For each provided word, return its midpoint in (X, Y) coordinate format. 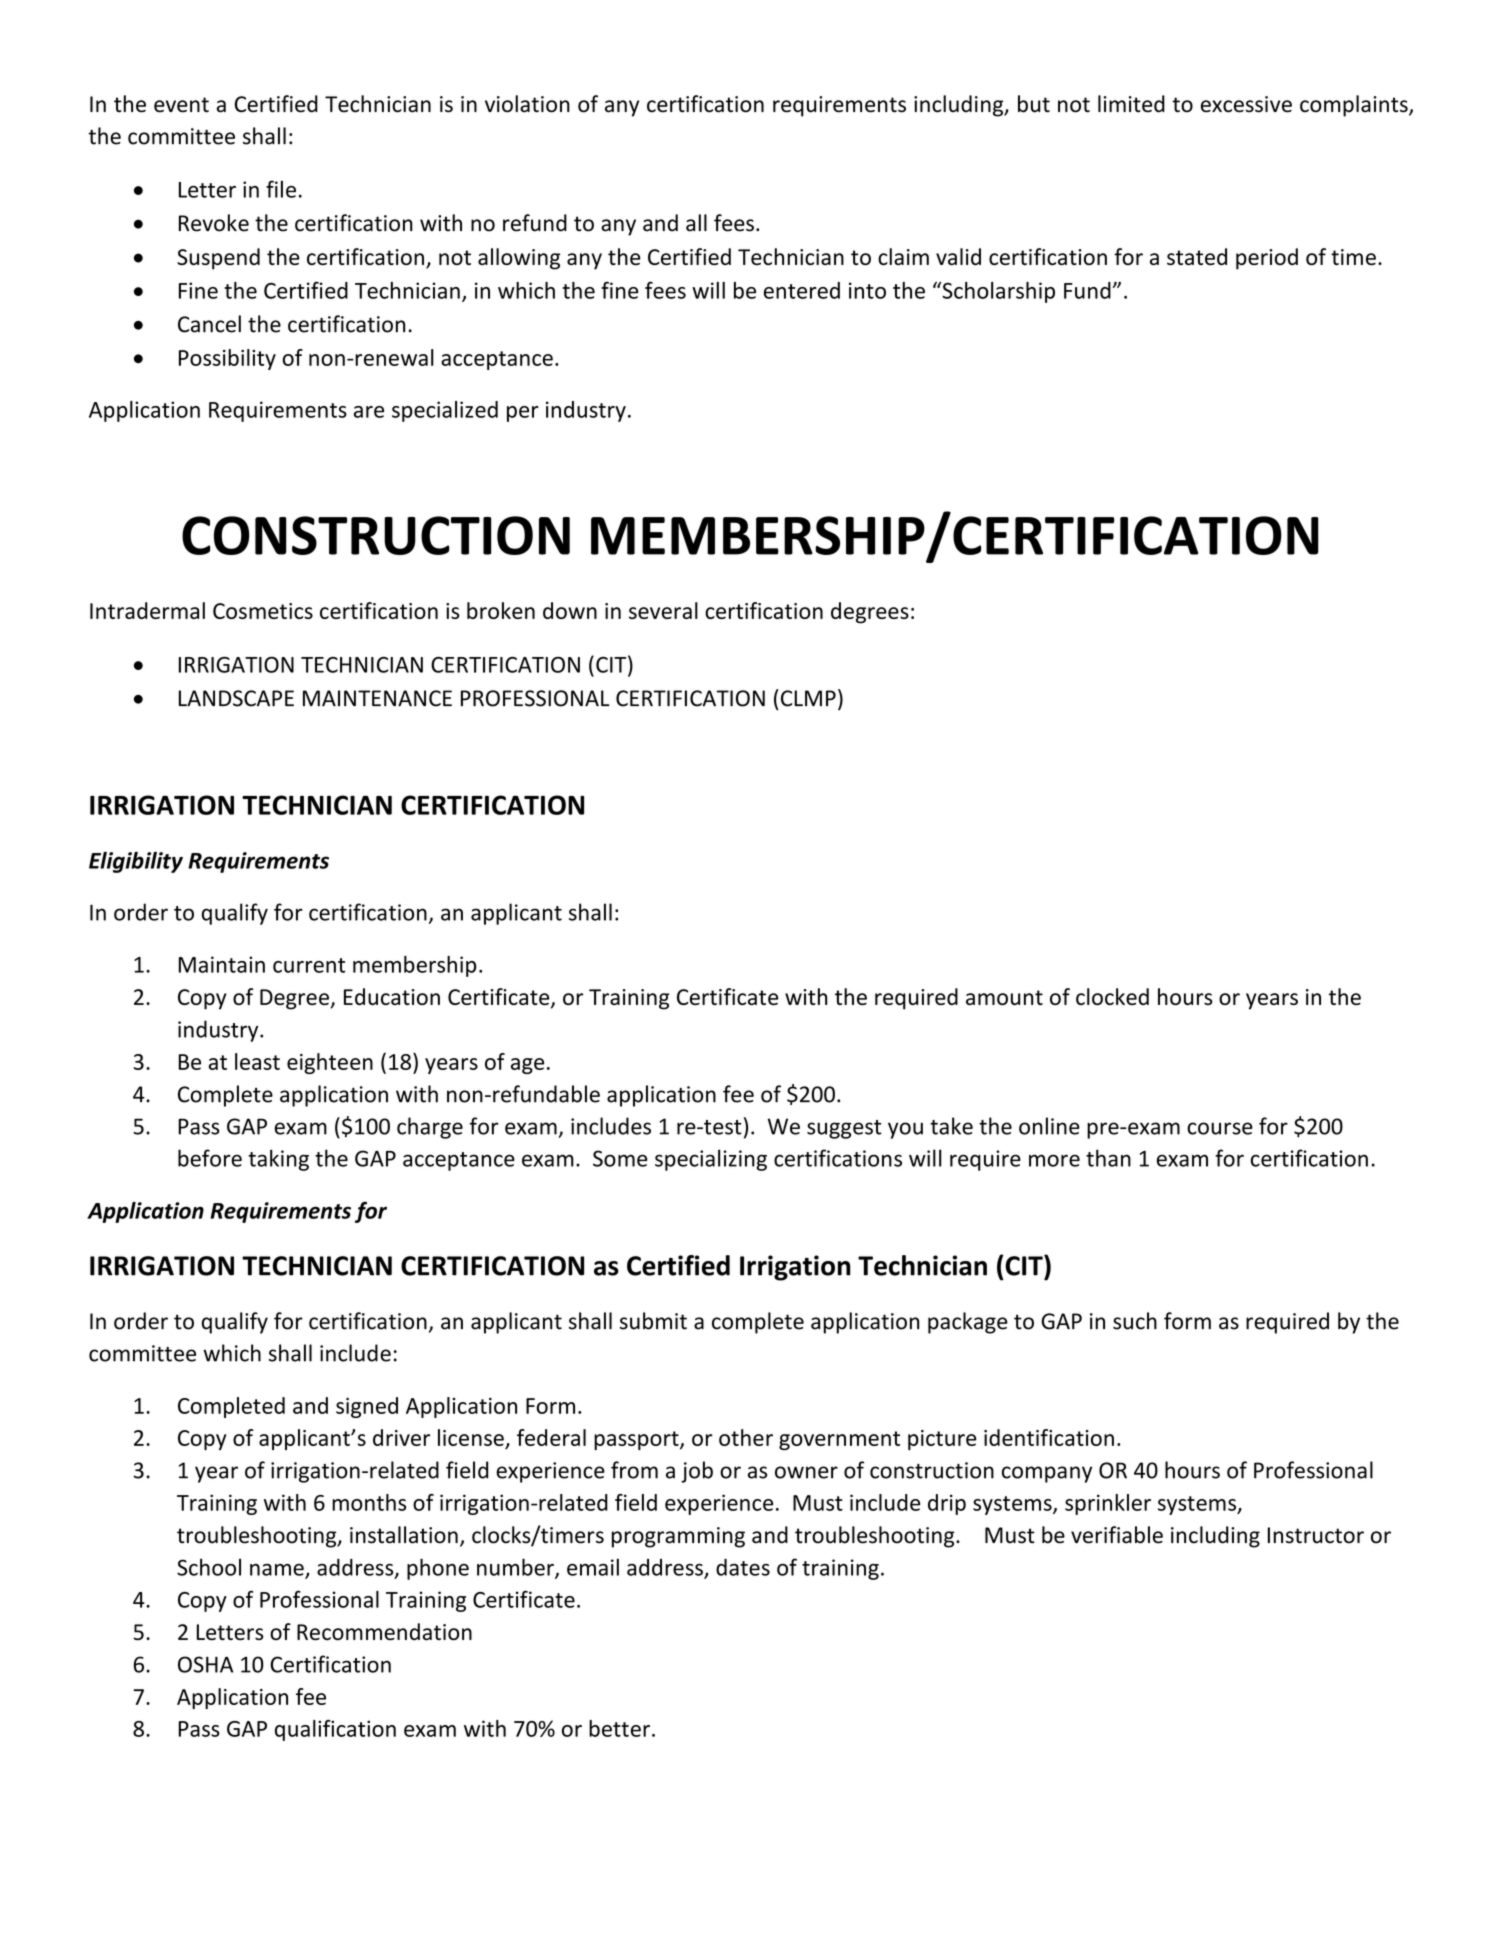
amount (1004, 997)
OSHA (205, 1664)
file (281, 189)
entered (802, 290)
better (619, 1728)
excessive (1246, 104)
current (309, 965)
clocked (1112, 996)
